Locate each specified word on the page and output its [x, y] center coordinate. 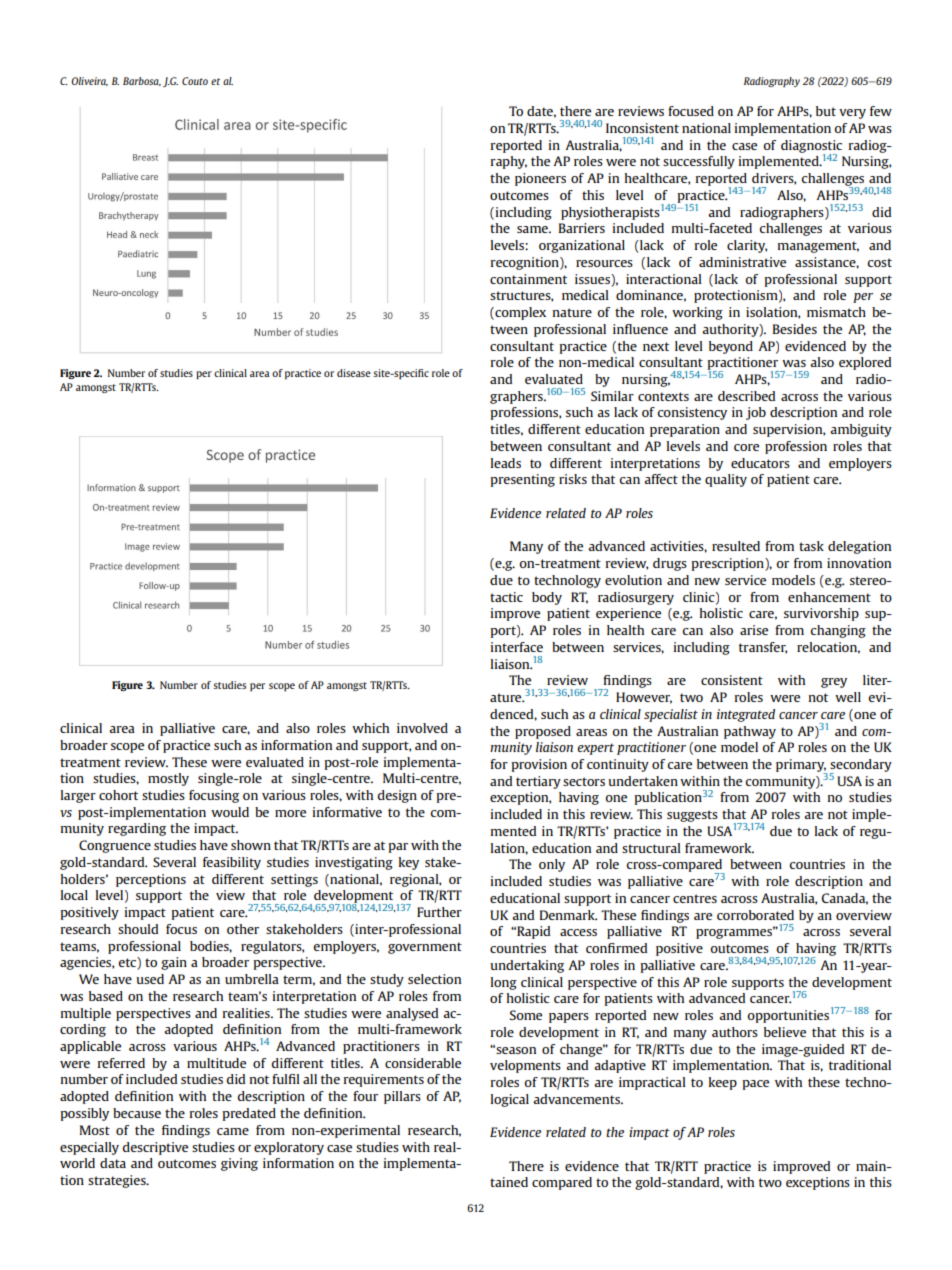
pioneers [540, 179]
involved [422, 728]
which [370, 728]
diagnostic [811, 147]
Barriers [582, 228]
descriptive [155, 1148]
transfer [763, 648]
